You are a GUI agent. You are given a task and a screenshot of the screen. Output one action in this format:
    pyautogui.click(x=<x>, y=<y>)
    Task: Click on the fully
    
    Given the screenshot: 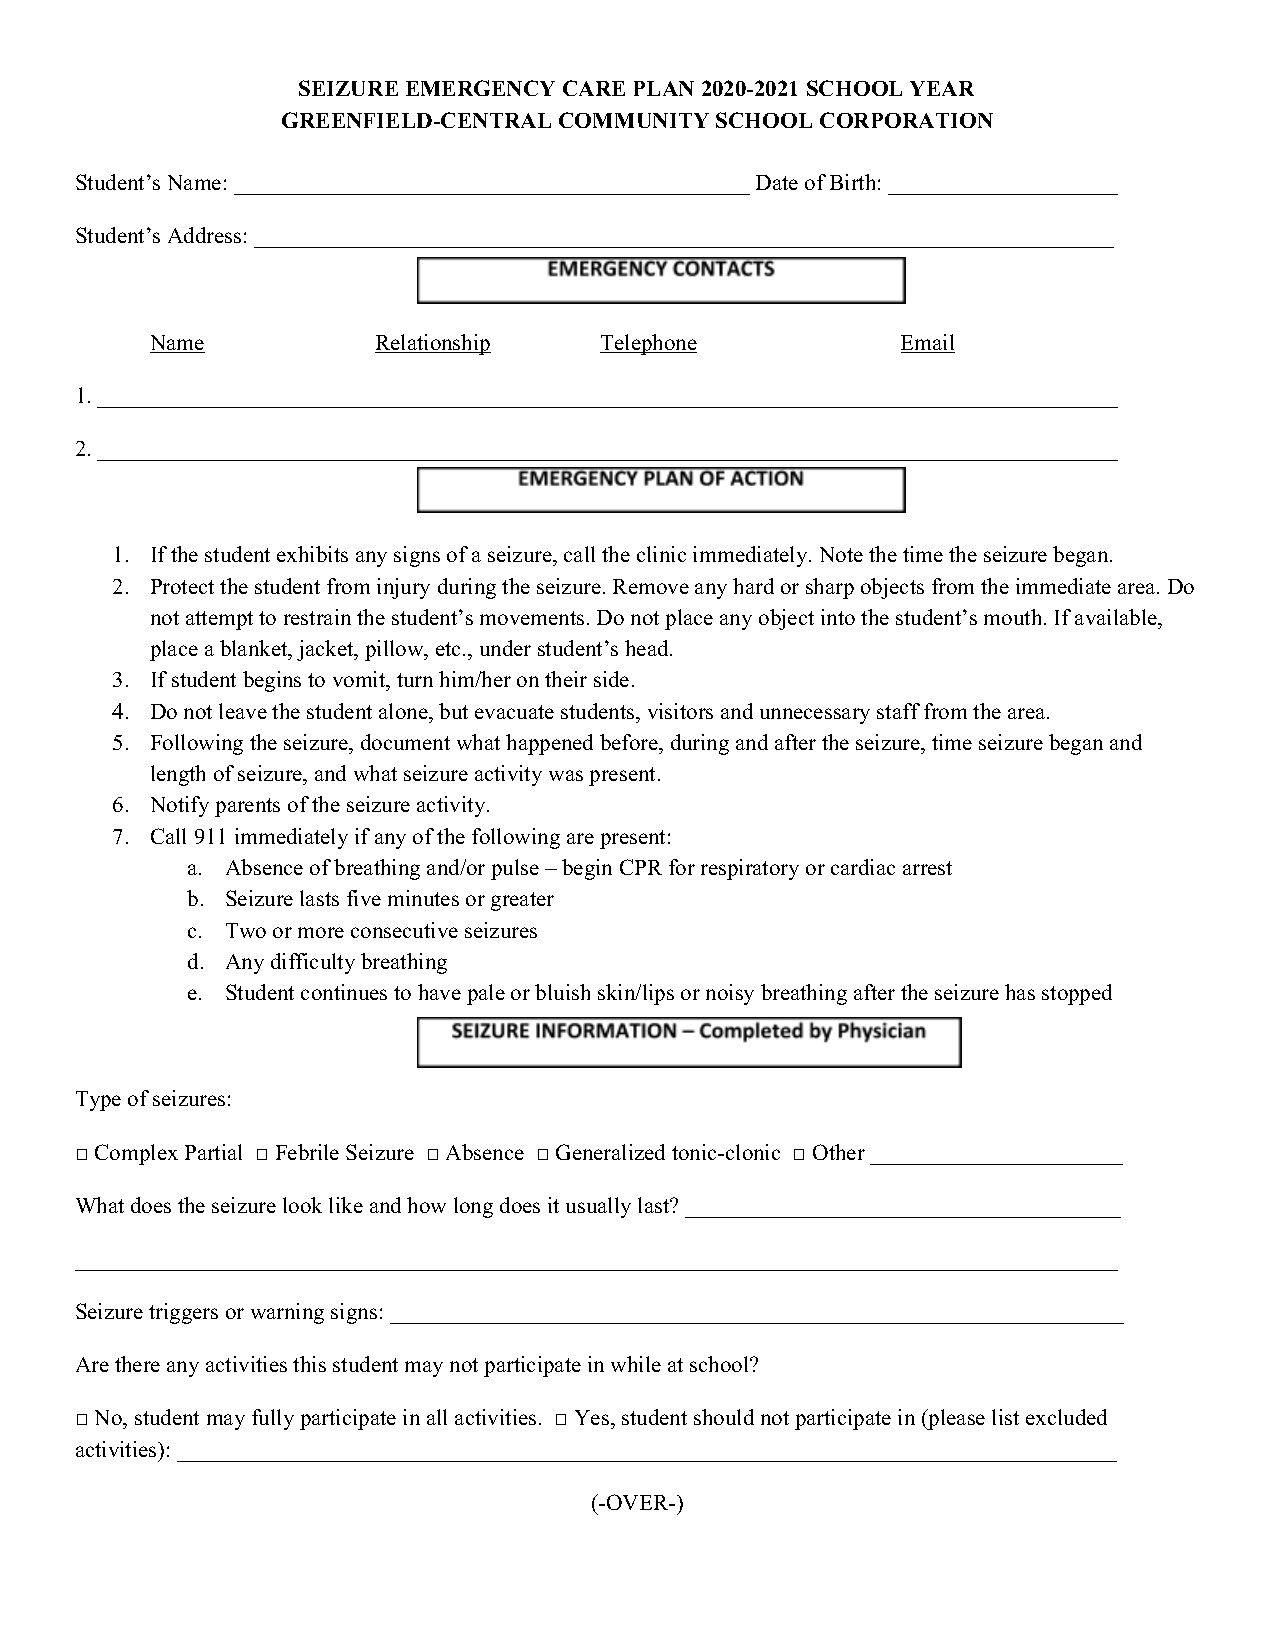 What is the action you would take?
    pyautogui.click(x=273, y=1419)
